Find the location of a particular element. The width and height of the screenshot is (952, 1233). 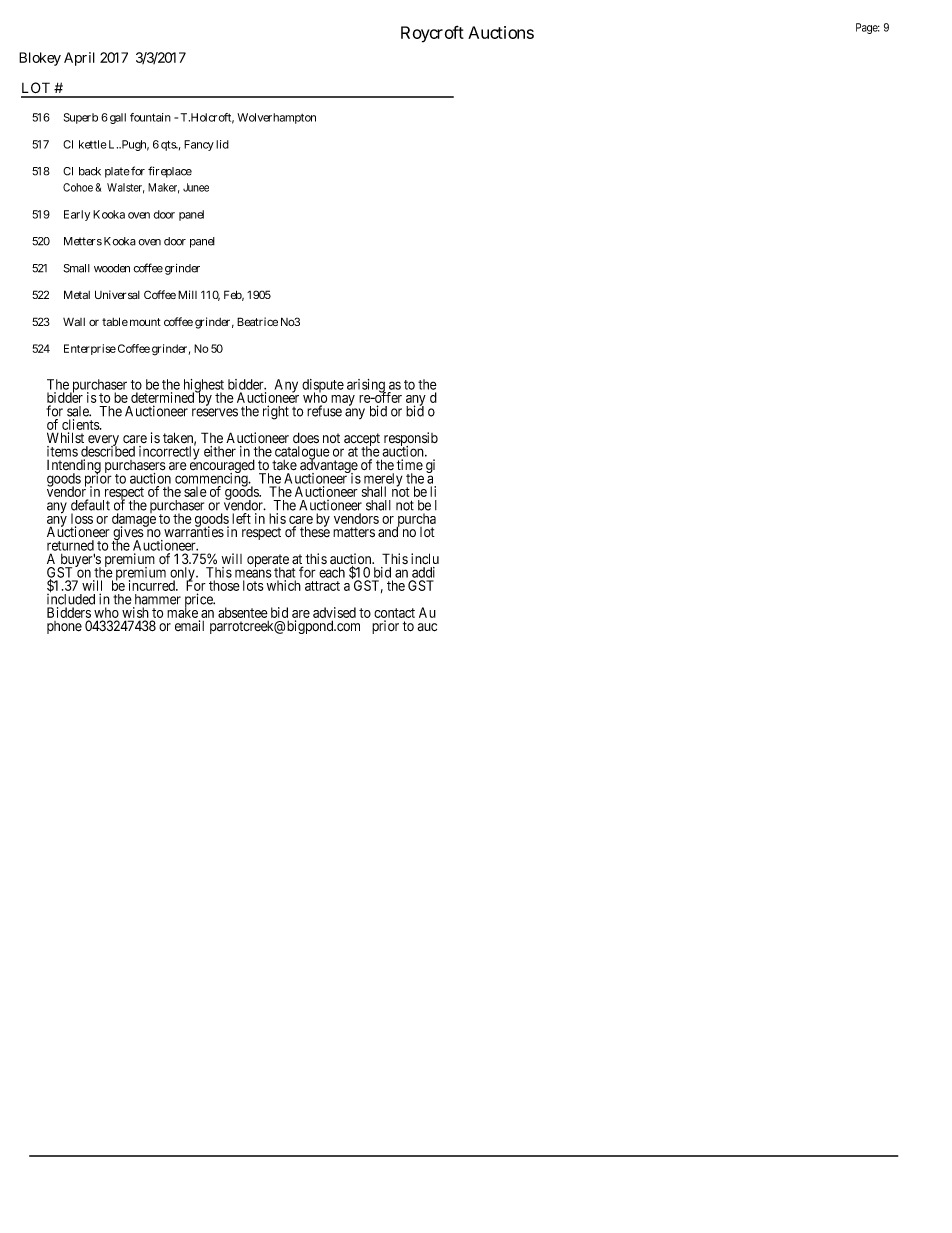

wish is located at coordinates (135, 612).
